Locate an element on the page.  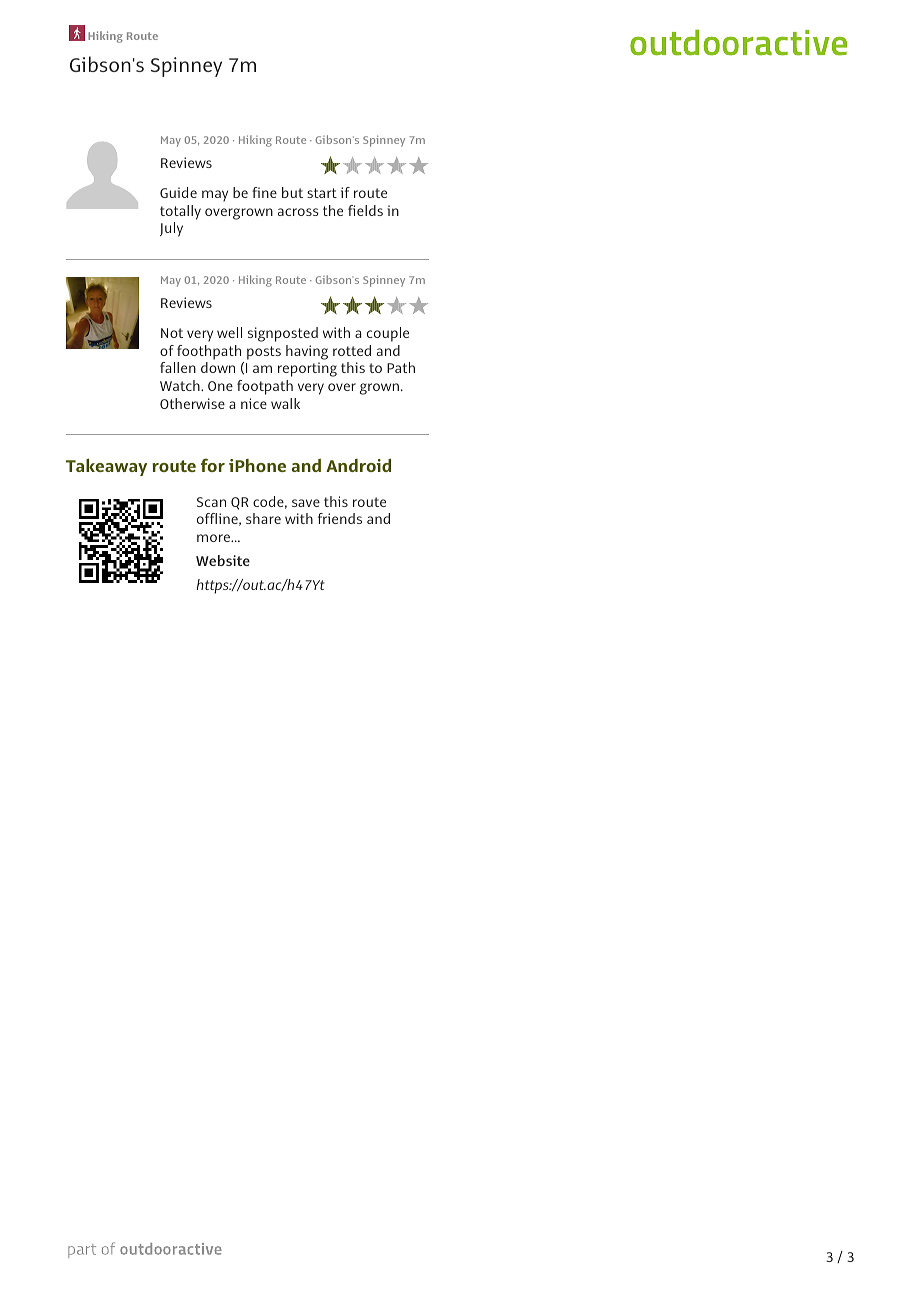
share is located at coordinates (263, 518).
